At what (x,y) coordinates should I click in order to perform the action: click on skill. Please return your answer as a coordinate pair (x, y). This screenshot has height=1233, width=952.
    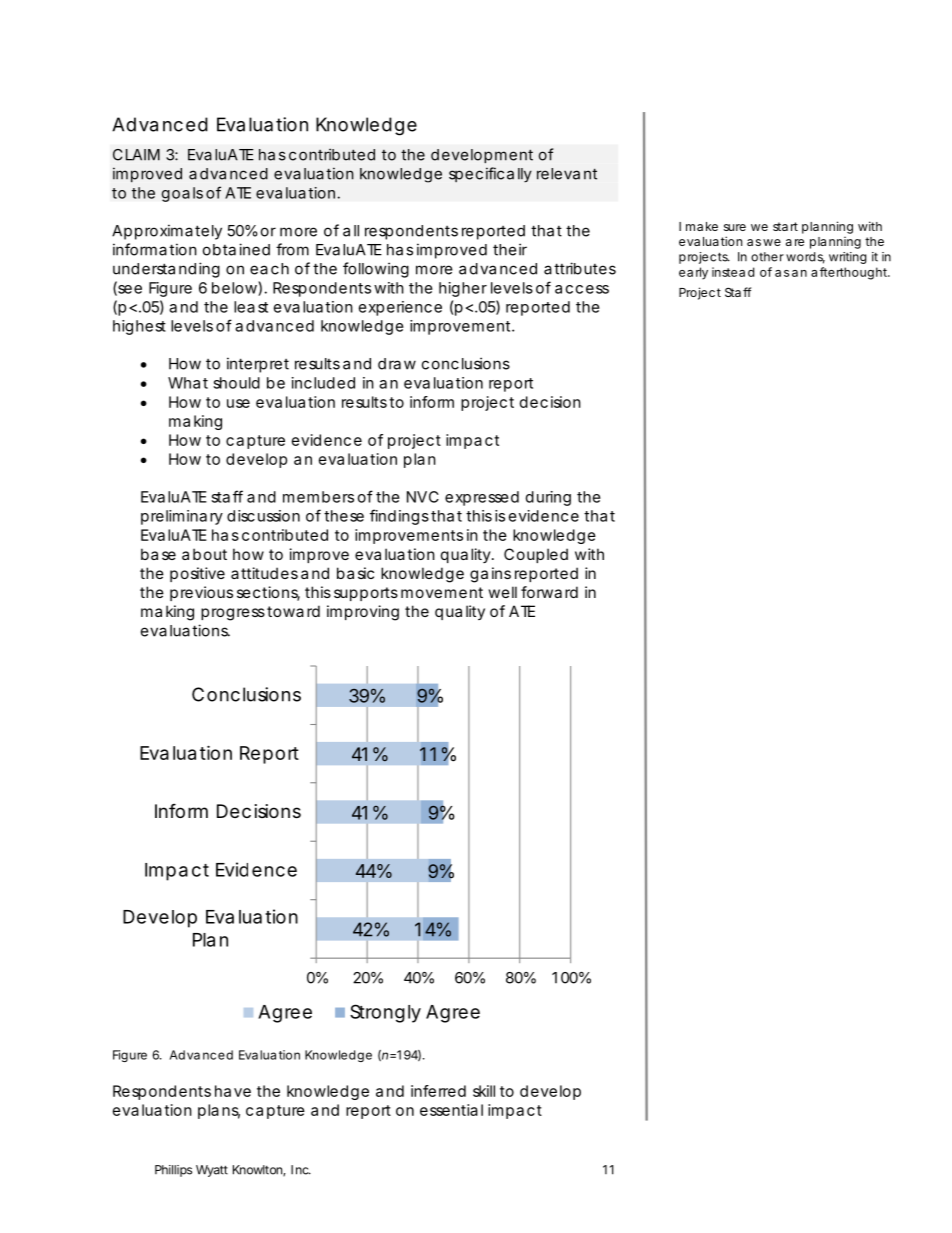
    Looking at the image, I should click on (484, 1091).
